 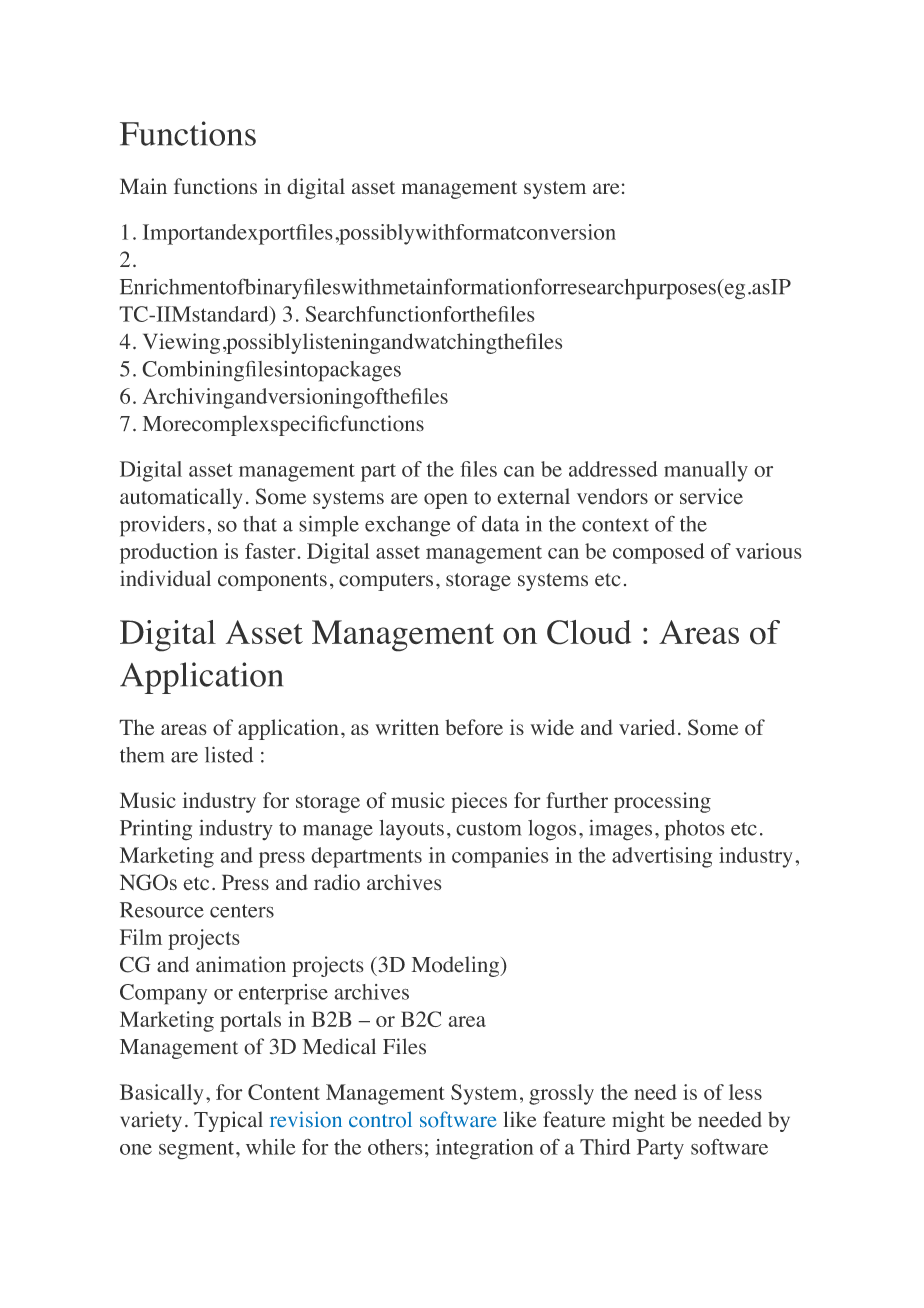 I want to click on Main, so click(x=143, y=186).
